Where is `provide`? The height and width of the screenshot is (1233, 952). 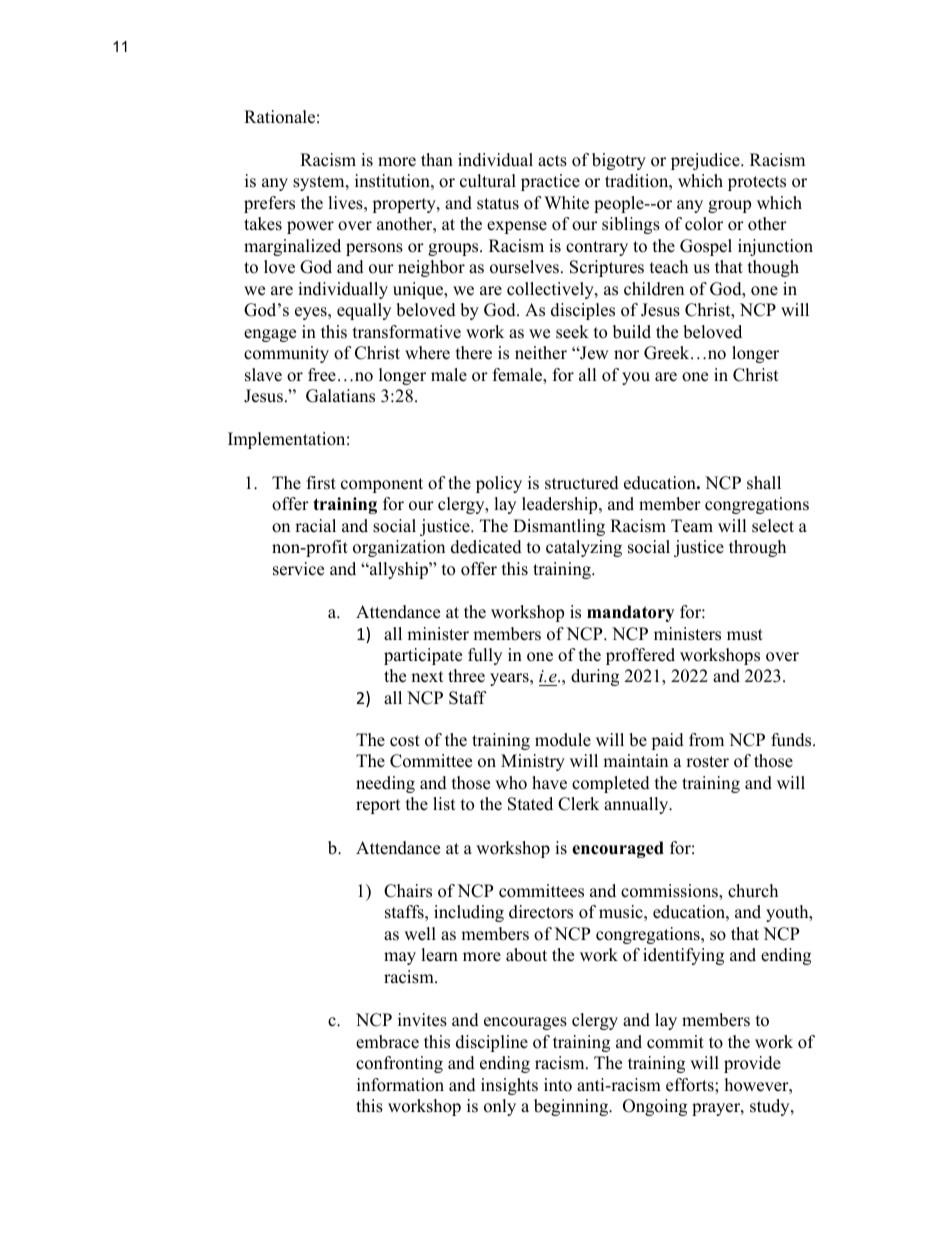
provide is located at coordinates (752, 1064).
